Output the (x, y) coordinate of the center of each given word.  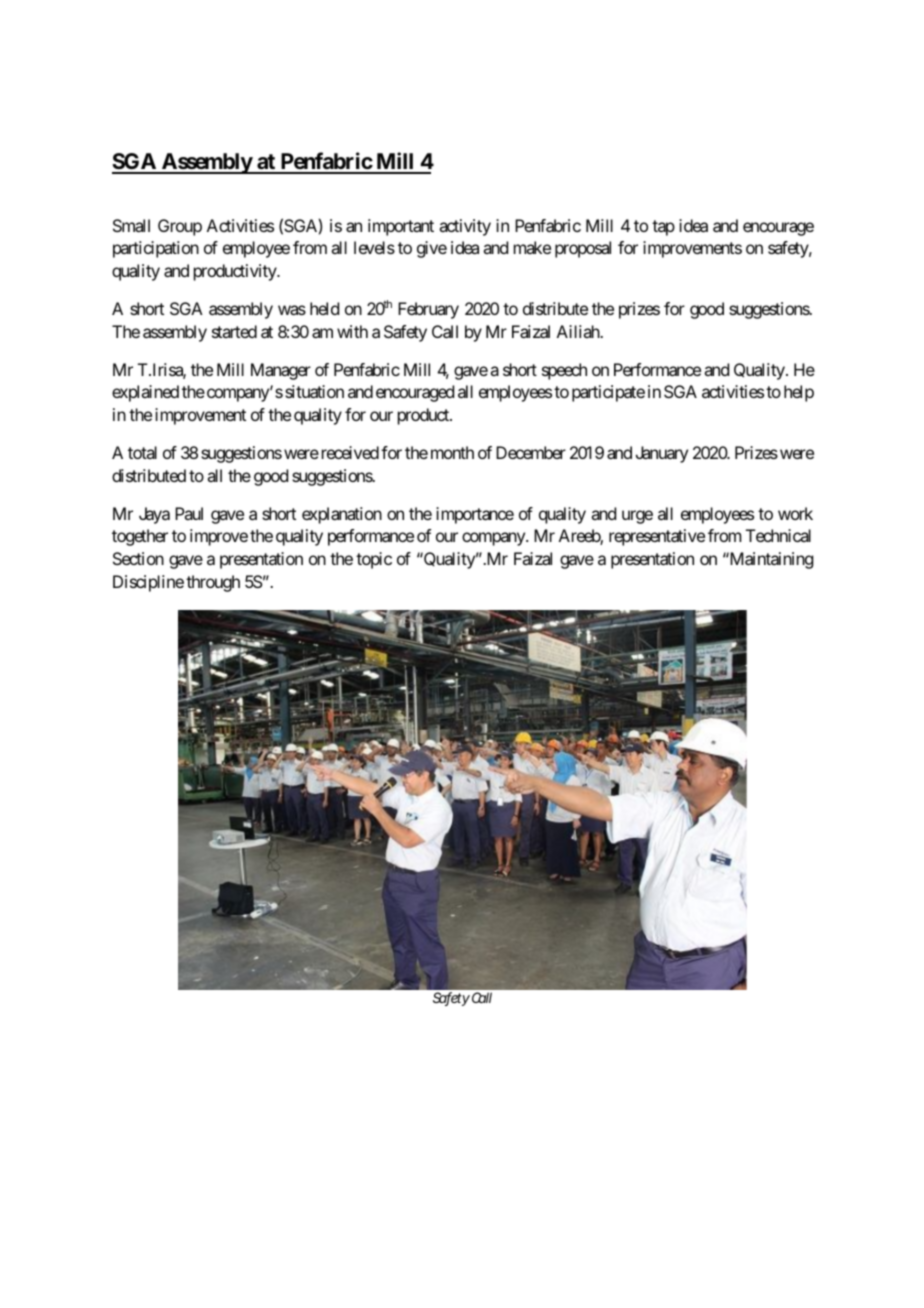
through (213, 583)
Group (180, 227)
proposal (583, 249)
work (795, 513)
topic (374, 560)
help (799, 393)
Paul (189, 513)
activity (465, 227)
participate (608, 393)
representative (657, 537)
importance (475, 515)
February (428, 310)
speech (564, 371)
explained (145, 393)
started (234, 331)
